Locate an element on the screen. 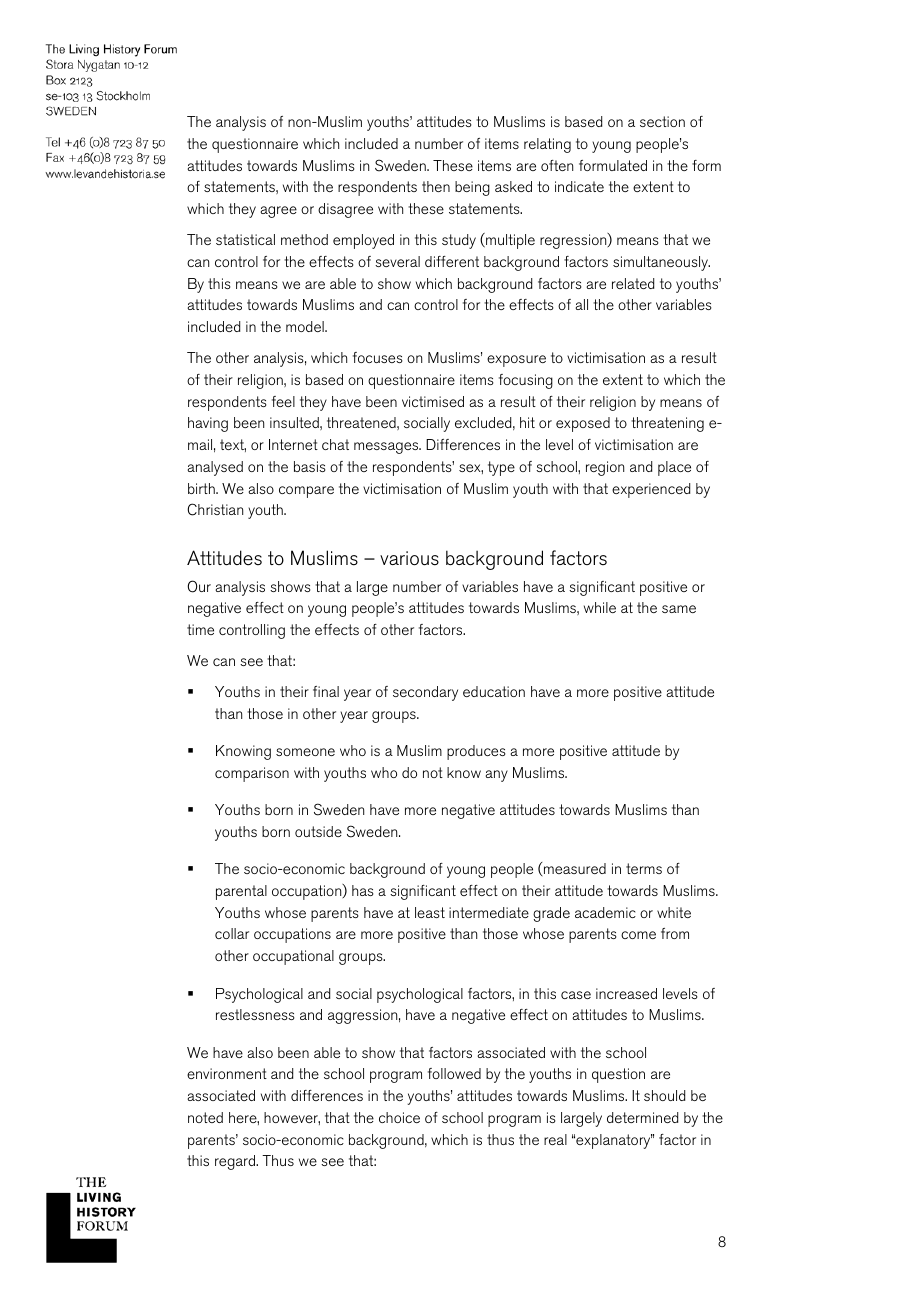 The width and height of the screenshot is (924, 1308). statistical is located at coordinates (245, 239).
